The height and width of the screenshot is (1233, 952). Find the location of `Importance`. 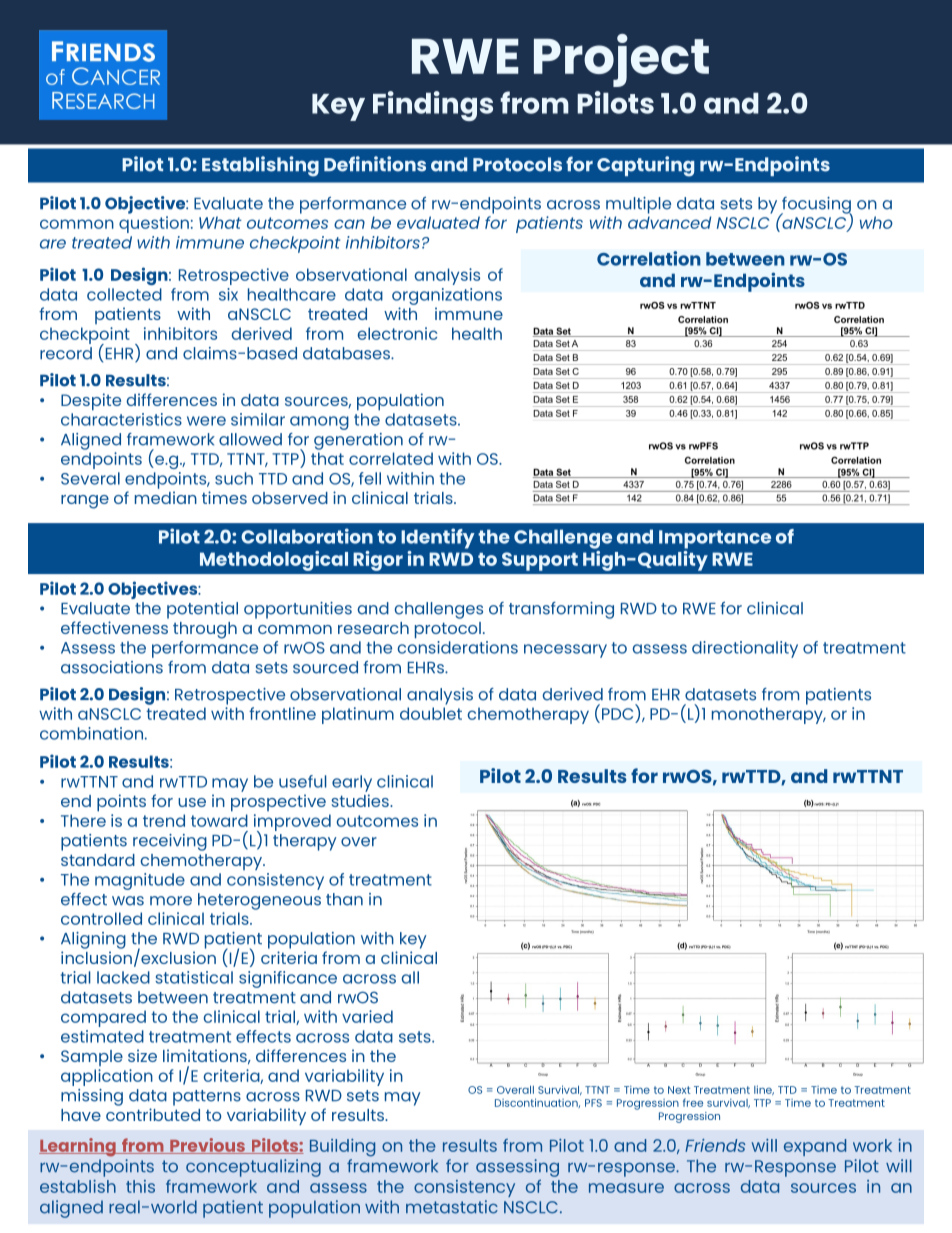

Importance is located at coordinates (715, 539).
